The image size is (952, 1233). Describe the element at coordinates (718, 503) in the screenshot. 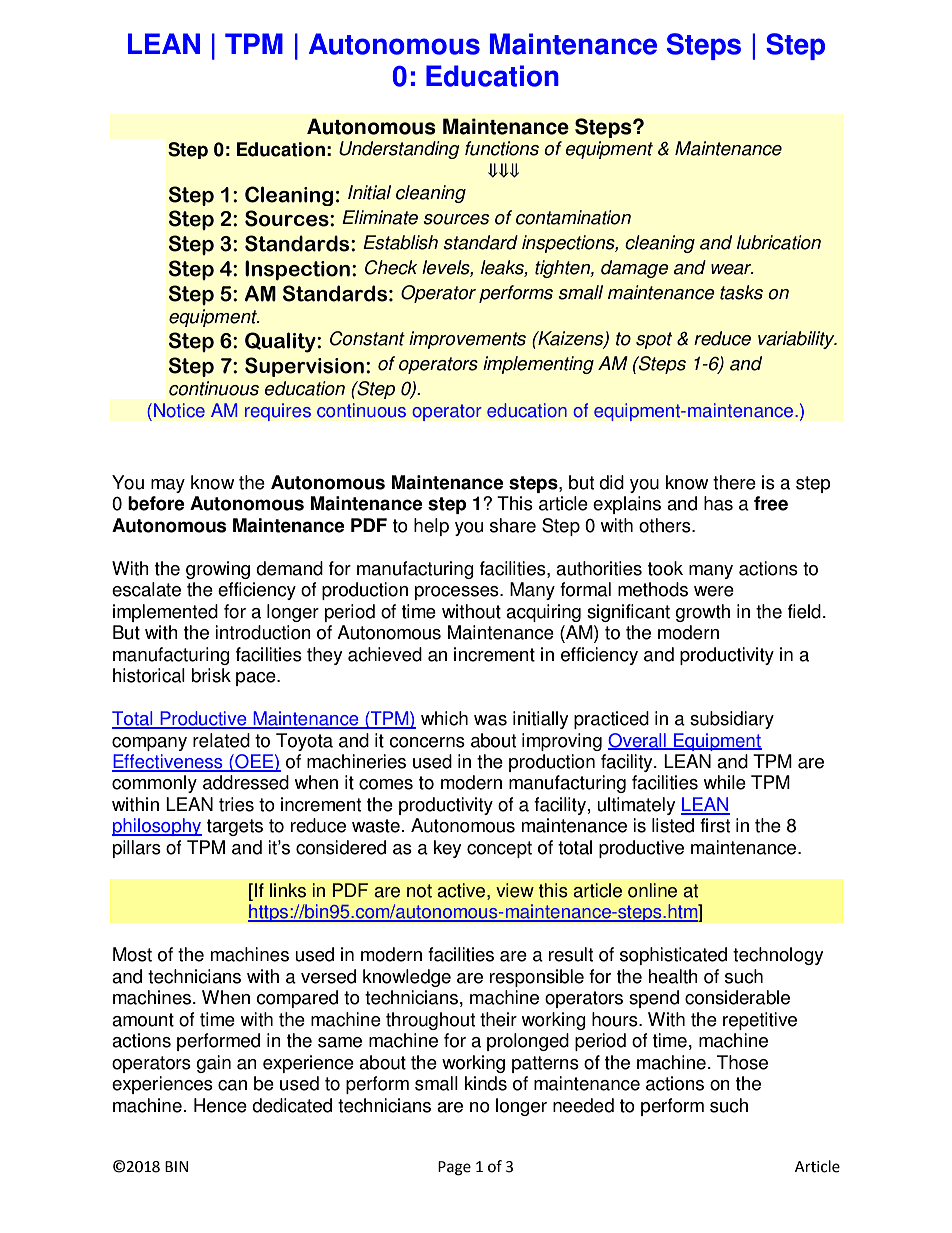

I see `has` at that location.
